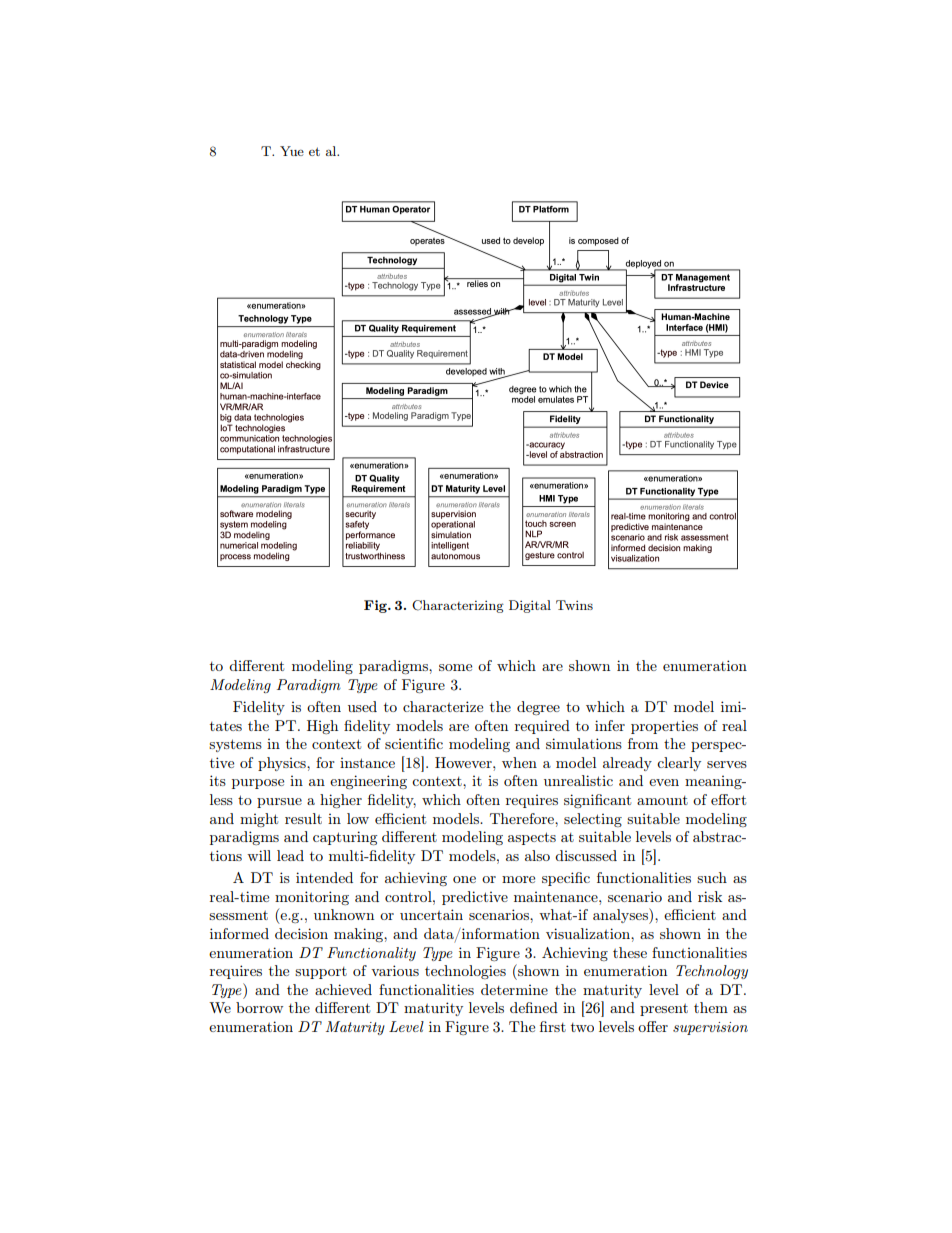 This page has height=1233, width=952. Describe the element at coordinates (362, 706) in the page. I see `used` at that location.
